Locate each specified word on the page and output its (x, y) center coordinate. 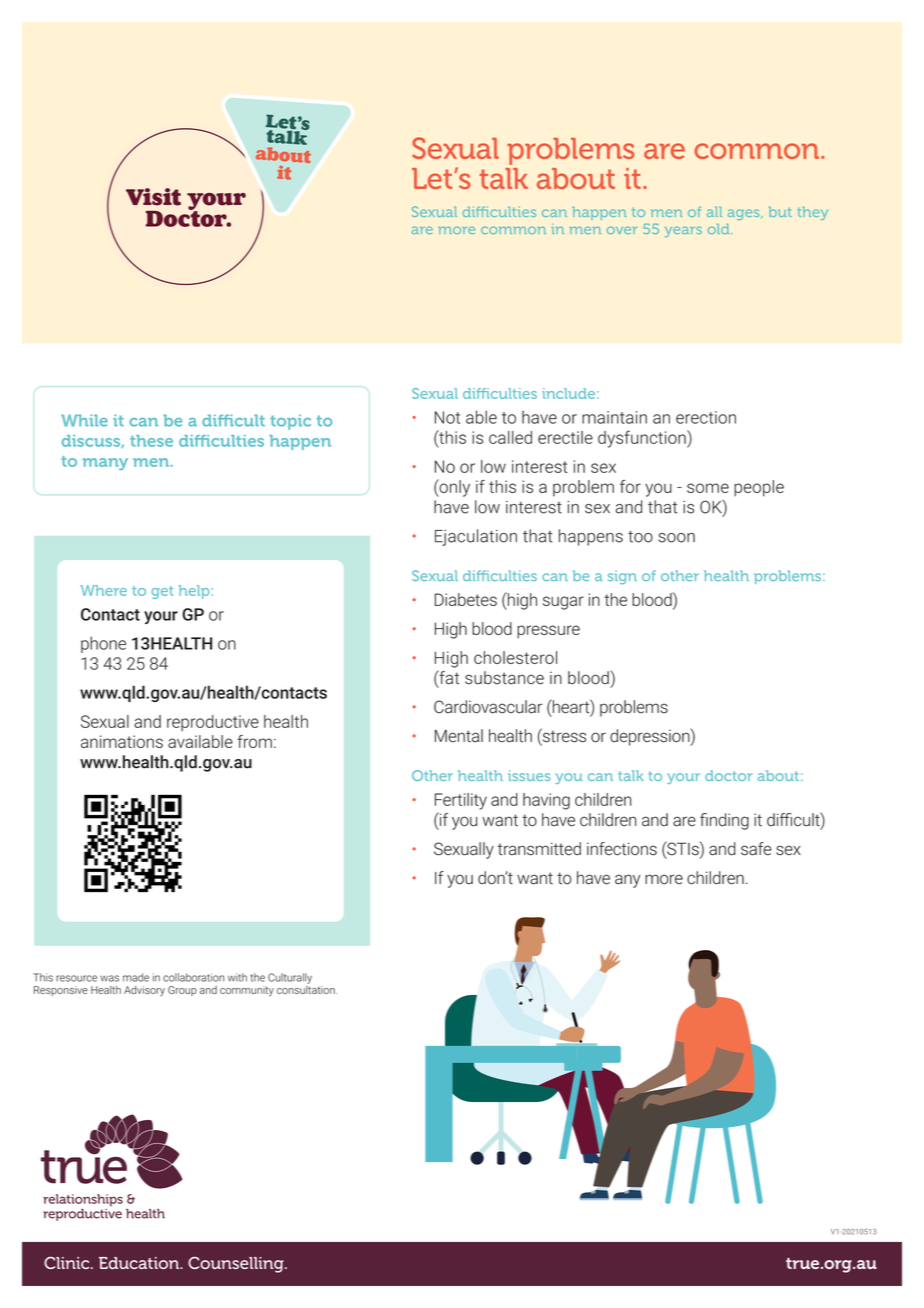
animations (122, 741)
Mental (459, 736)
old (720, 229)
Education (140, 1263)
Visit (153, 197)
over (622, 230)
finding (724, 821)
